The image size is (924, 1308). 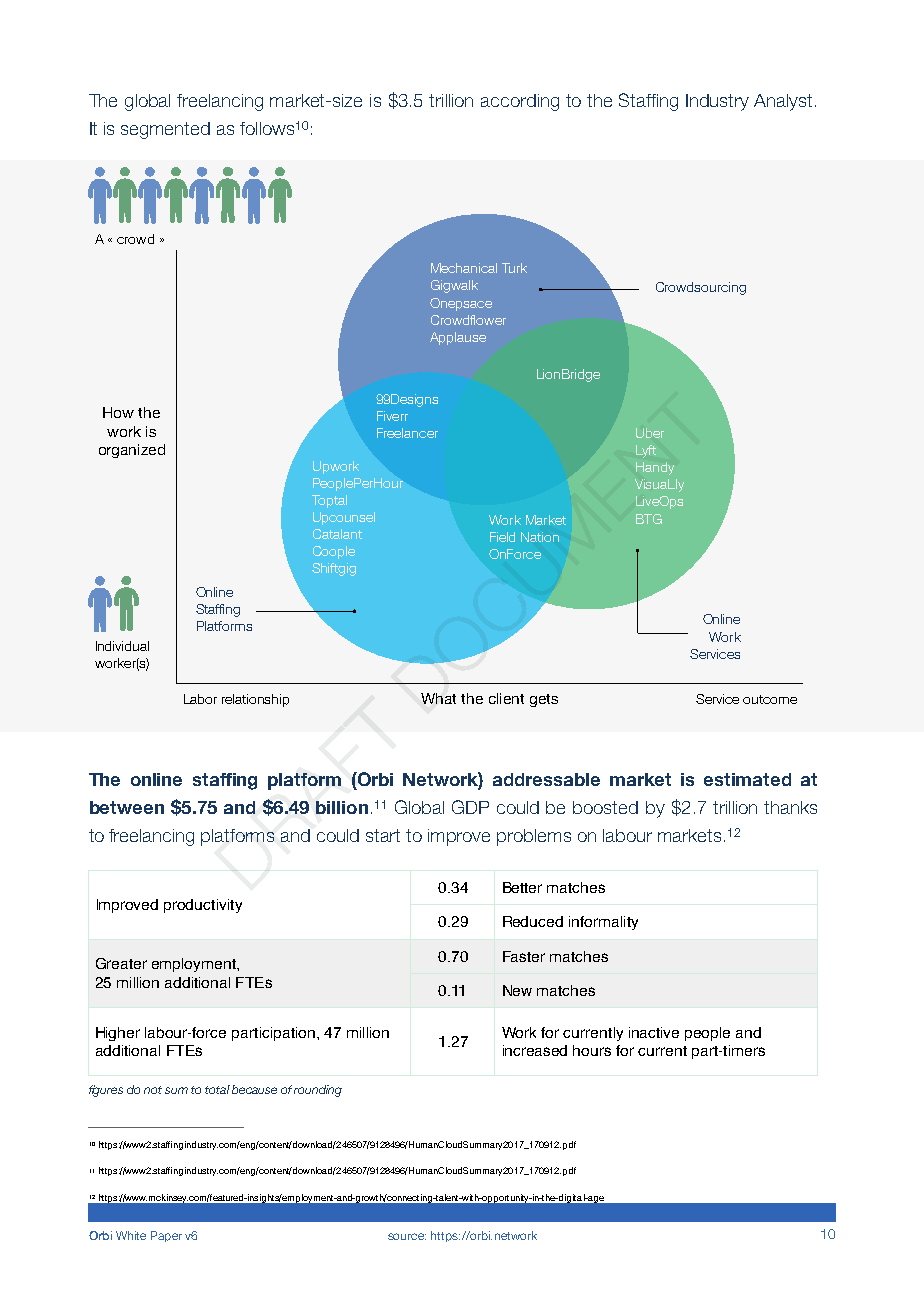 I want to click on GDP, so click(x=470, y=807).
